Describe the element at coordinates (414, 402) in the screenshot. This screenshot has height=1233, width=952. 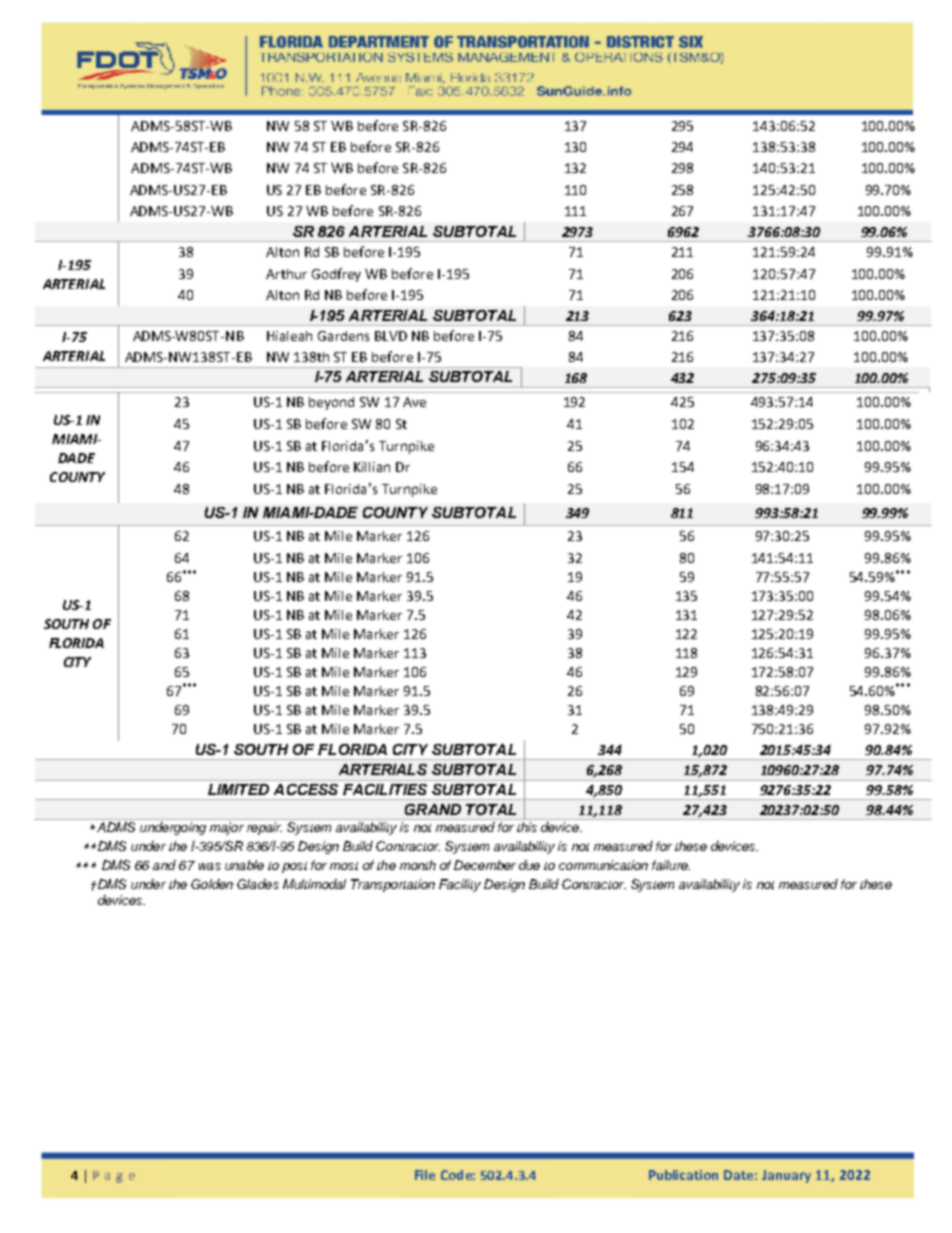
I see `Ave` at that location.
